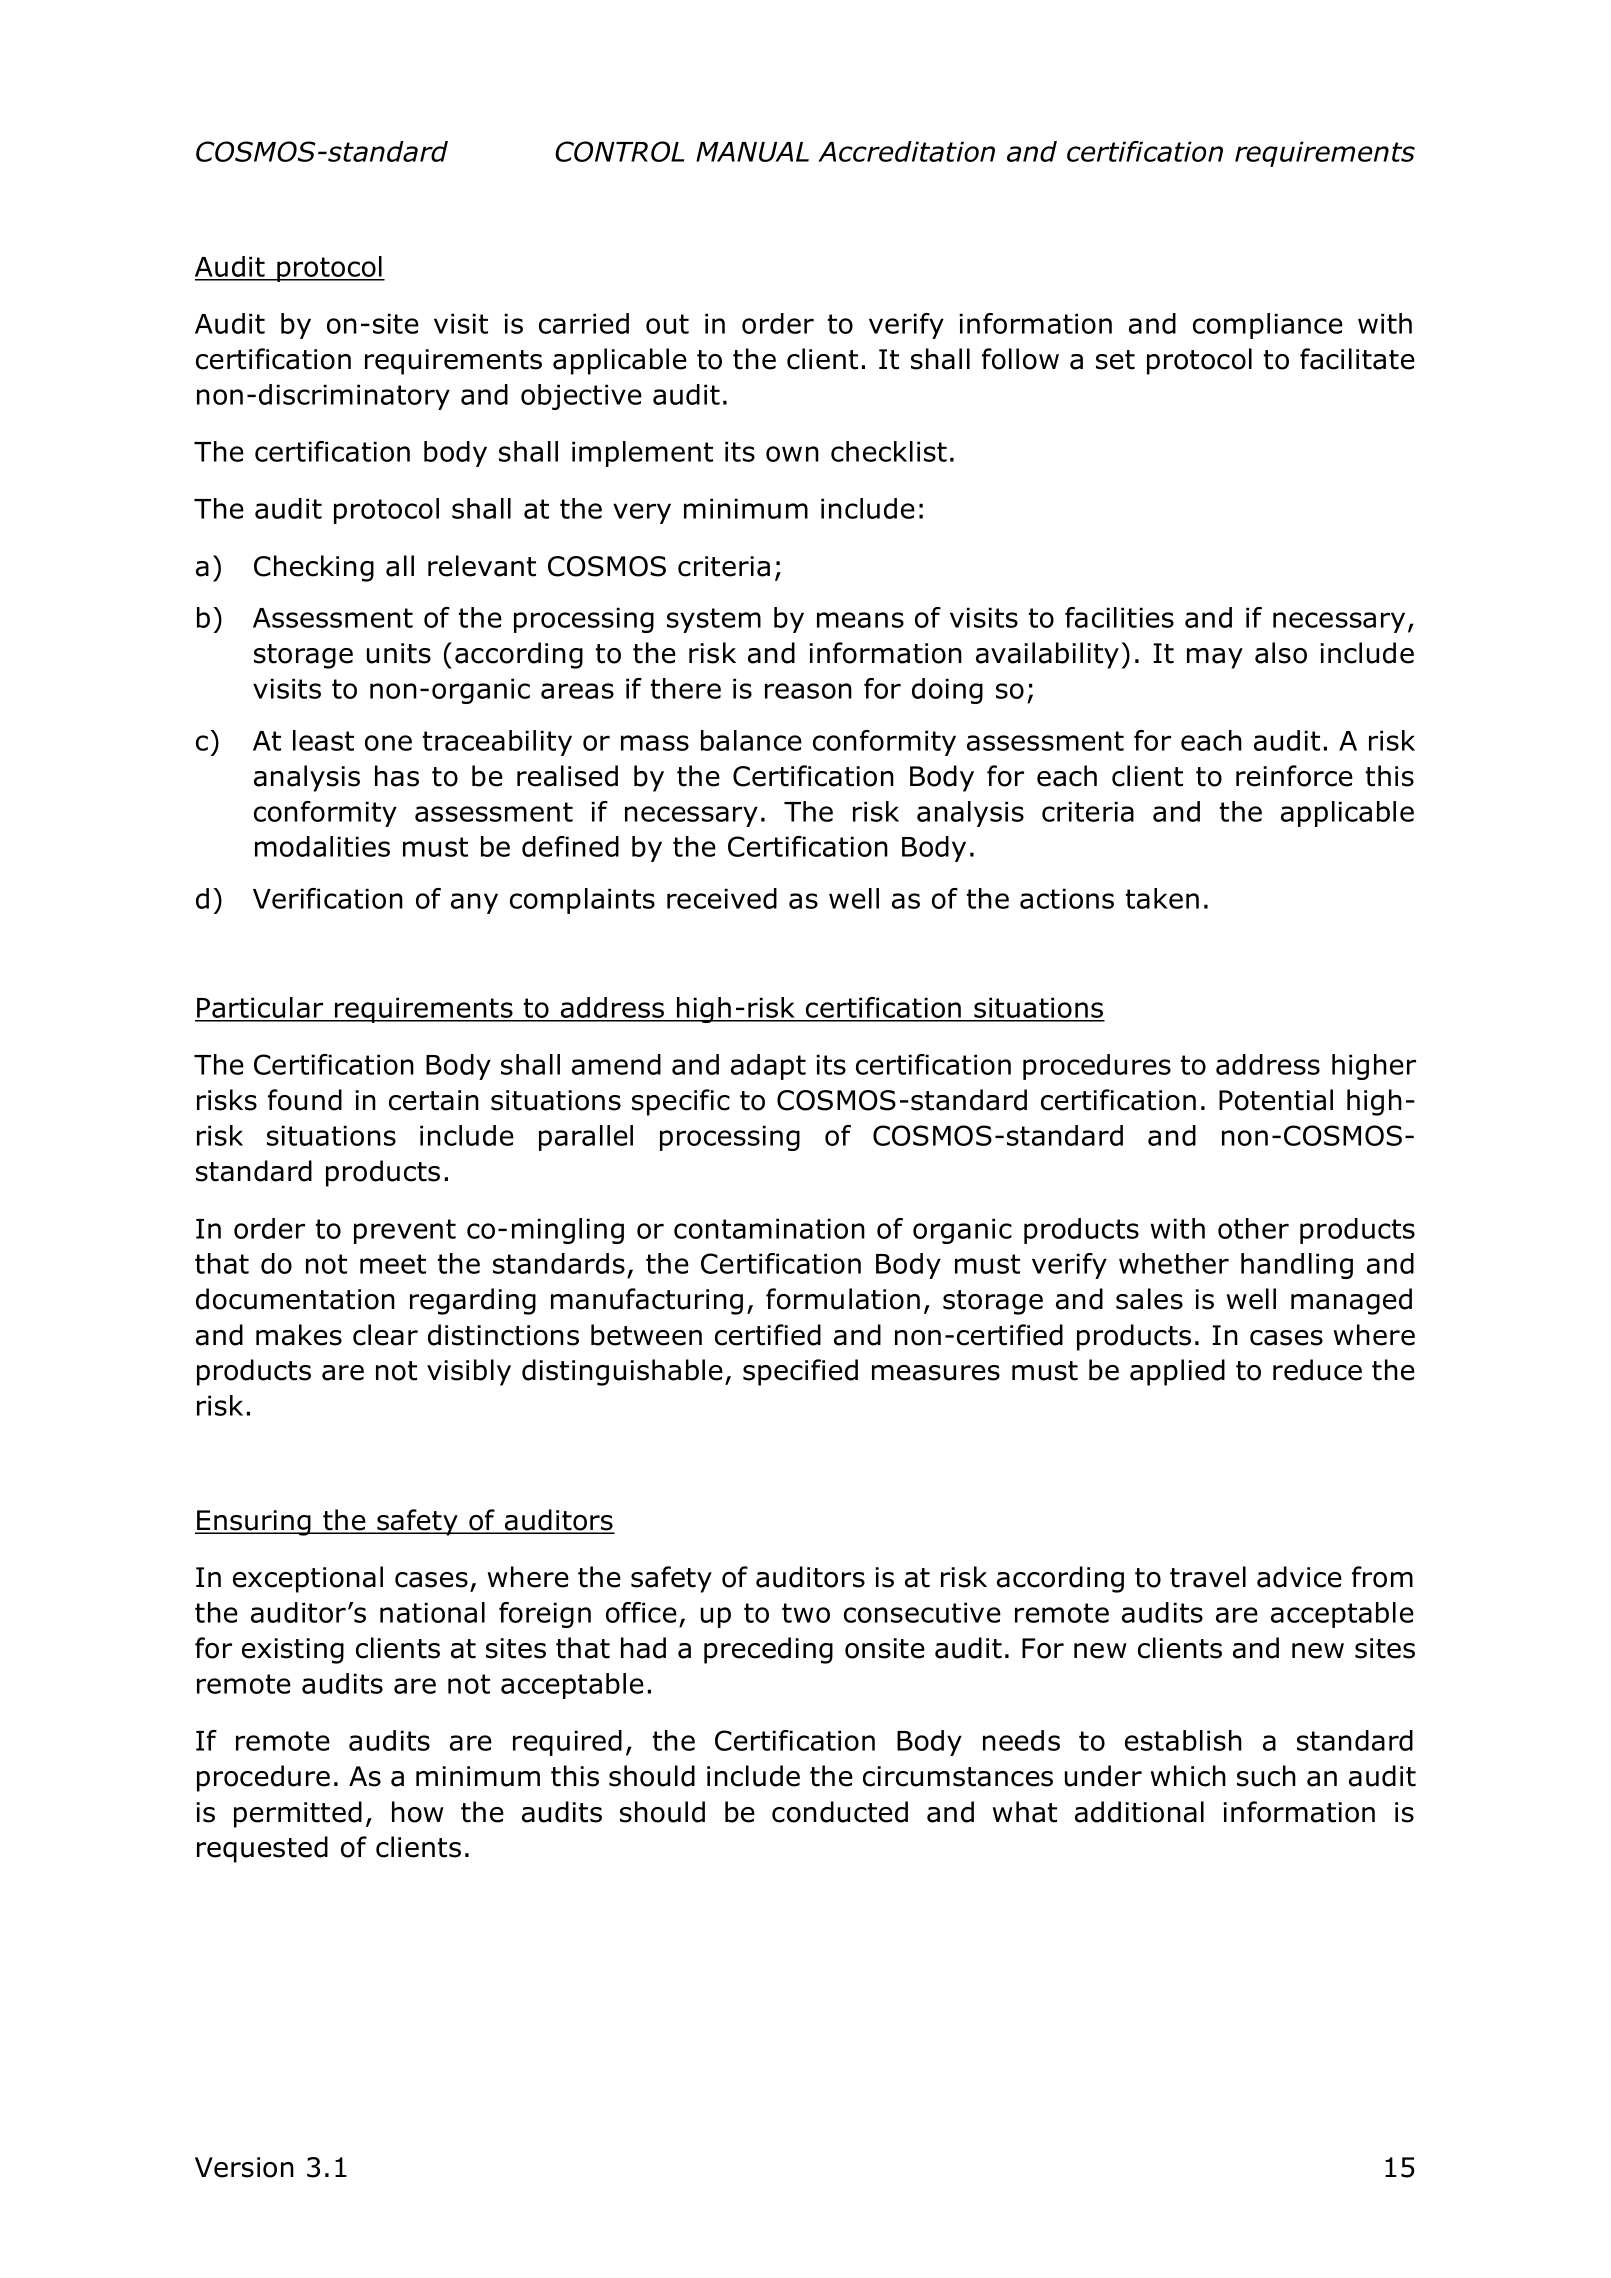 This screenshot has height=2278, width=1611. Describe the element at coordinates (1294, 776) in the screenshot. I see `reinforce` at that location.
